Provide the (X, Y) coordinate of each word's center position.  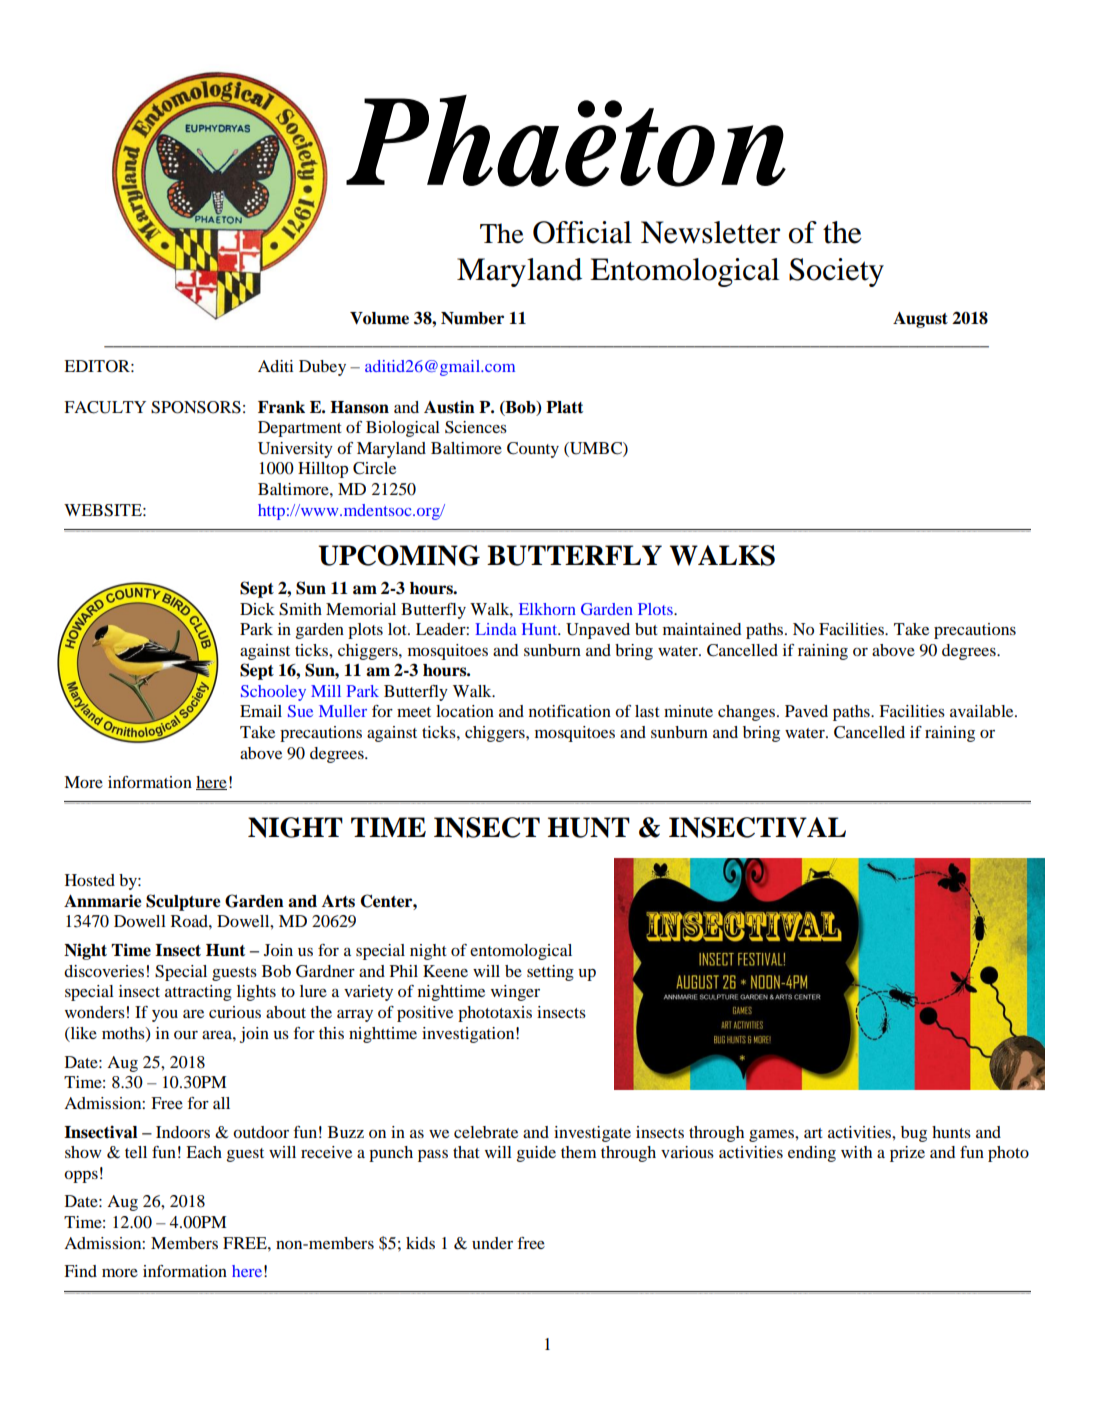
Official (582, 232)
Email (261, 711)
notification (570, 711)
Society (836, 272)
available (983, 711)
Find (80, 1271)
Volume (379, 318)
